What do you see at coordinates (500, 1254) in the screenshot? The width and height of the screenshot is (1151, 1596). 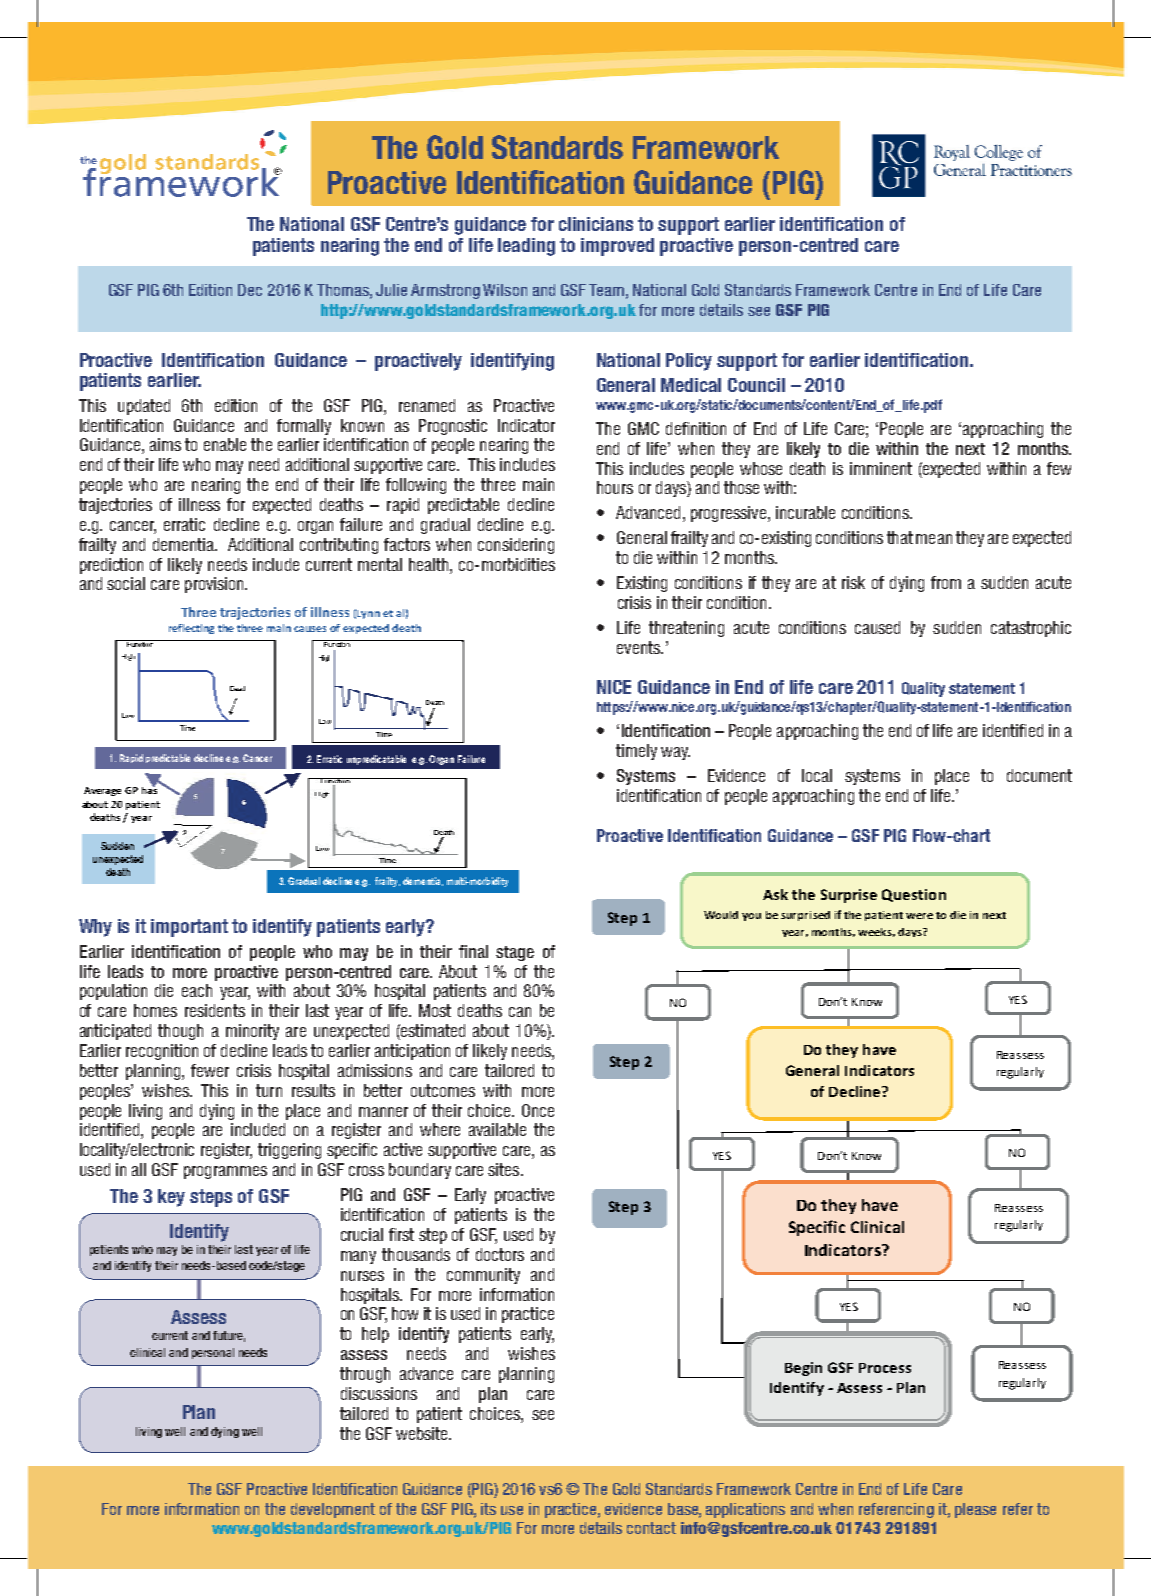 I see `doctors` at bounding box center [500, 1254].
